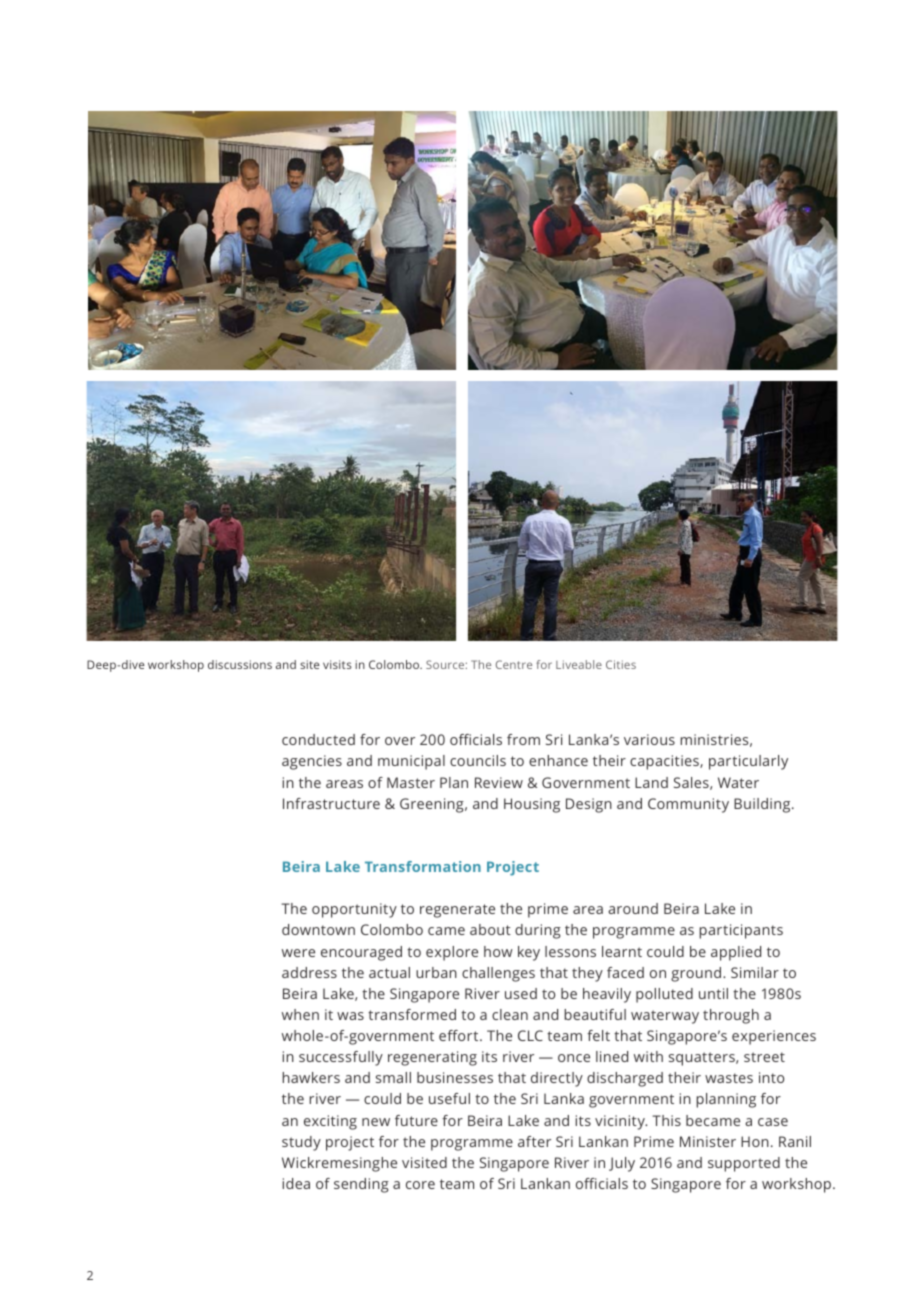  I want to click on Liveable, so click(579, 664).
